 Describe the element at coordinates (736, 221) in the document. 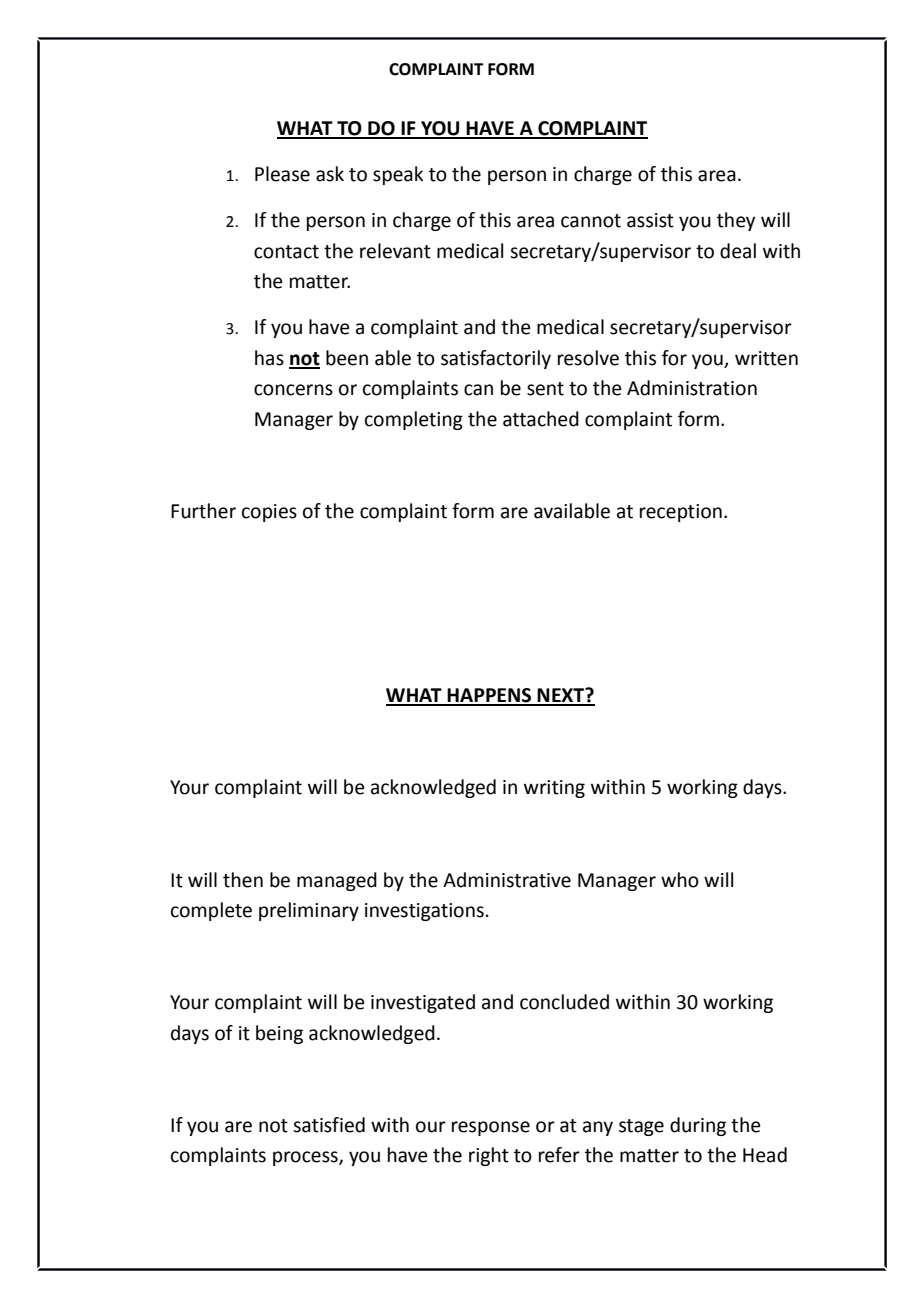

I see `they` at that location.
